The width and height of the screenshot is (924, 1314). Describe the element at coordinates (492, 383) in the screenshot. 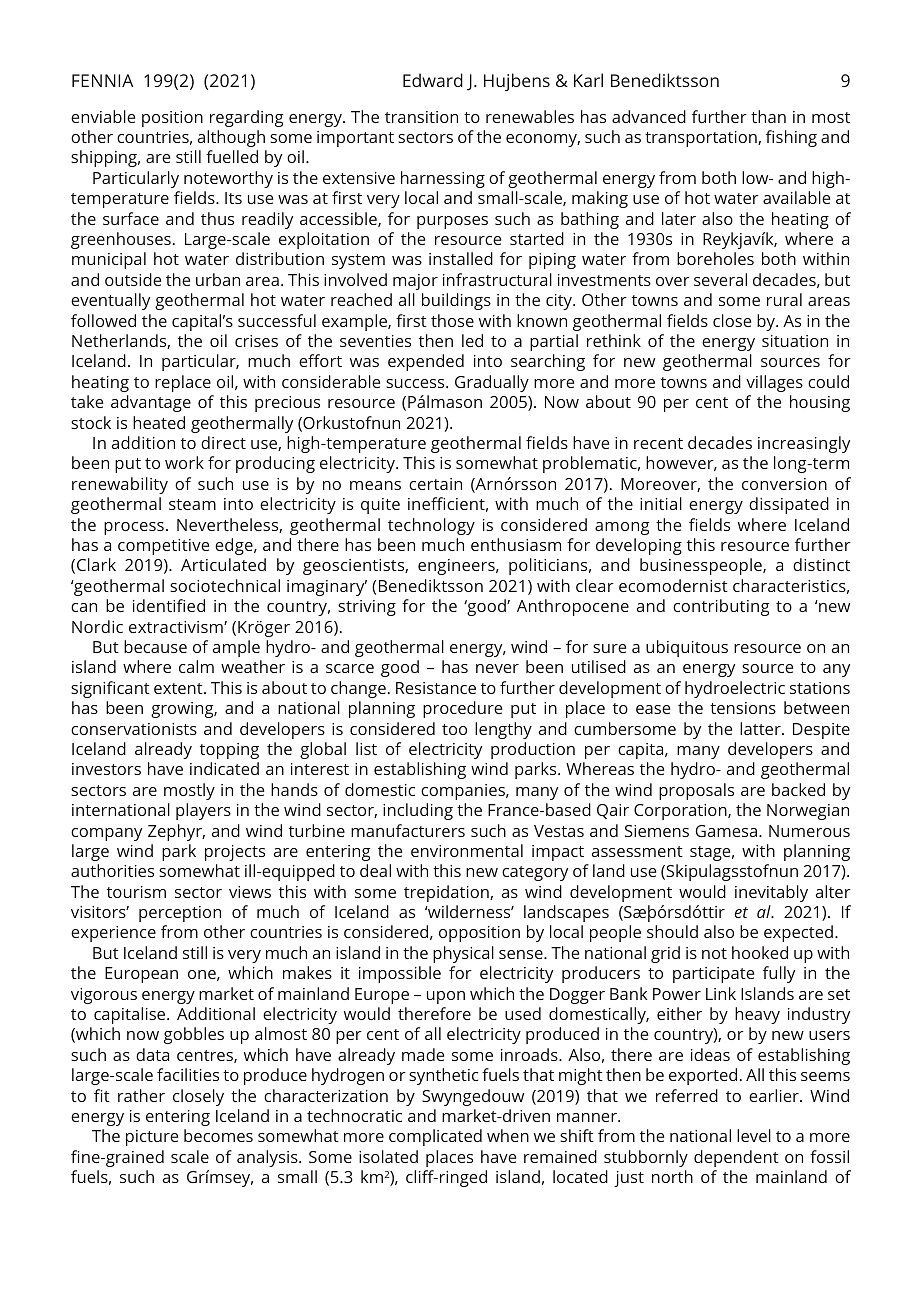

I see `Gradually` at that location.
